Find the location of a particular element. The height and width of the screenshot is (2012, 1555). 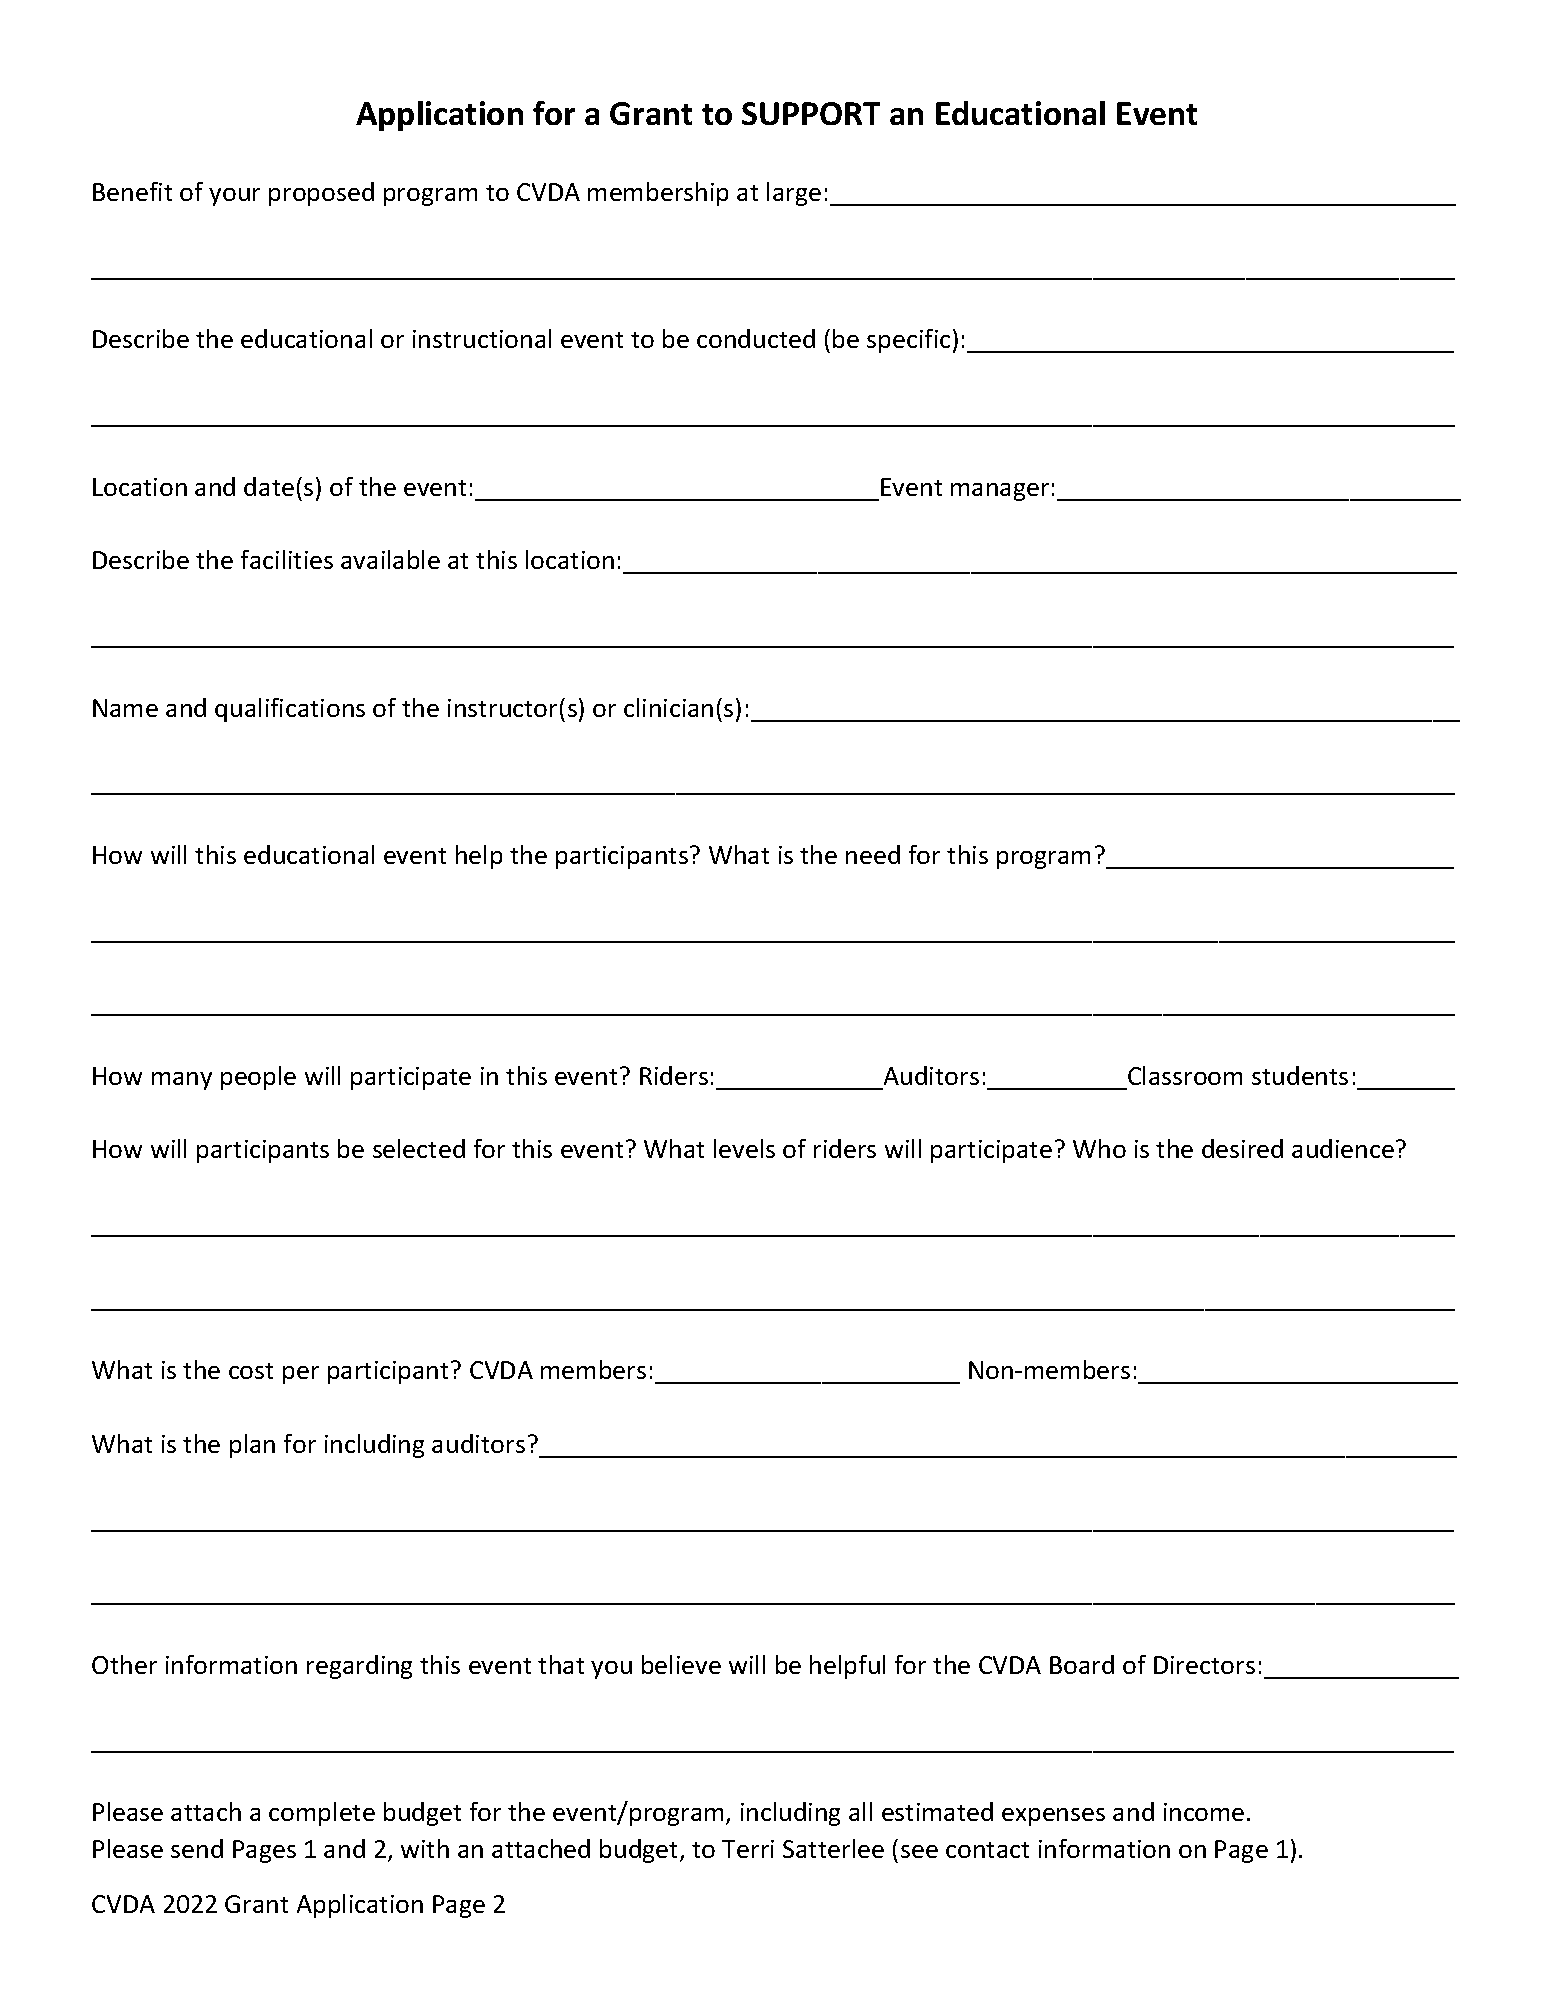

need is located at coordinates (873, 854).
